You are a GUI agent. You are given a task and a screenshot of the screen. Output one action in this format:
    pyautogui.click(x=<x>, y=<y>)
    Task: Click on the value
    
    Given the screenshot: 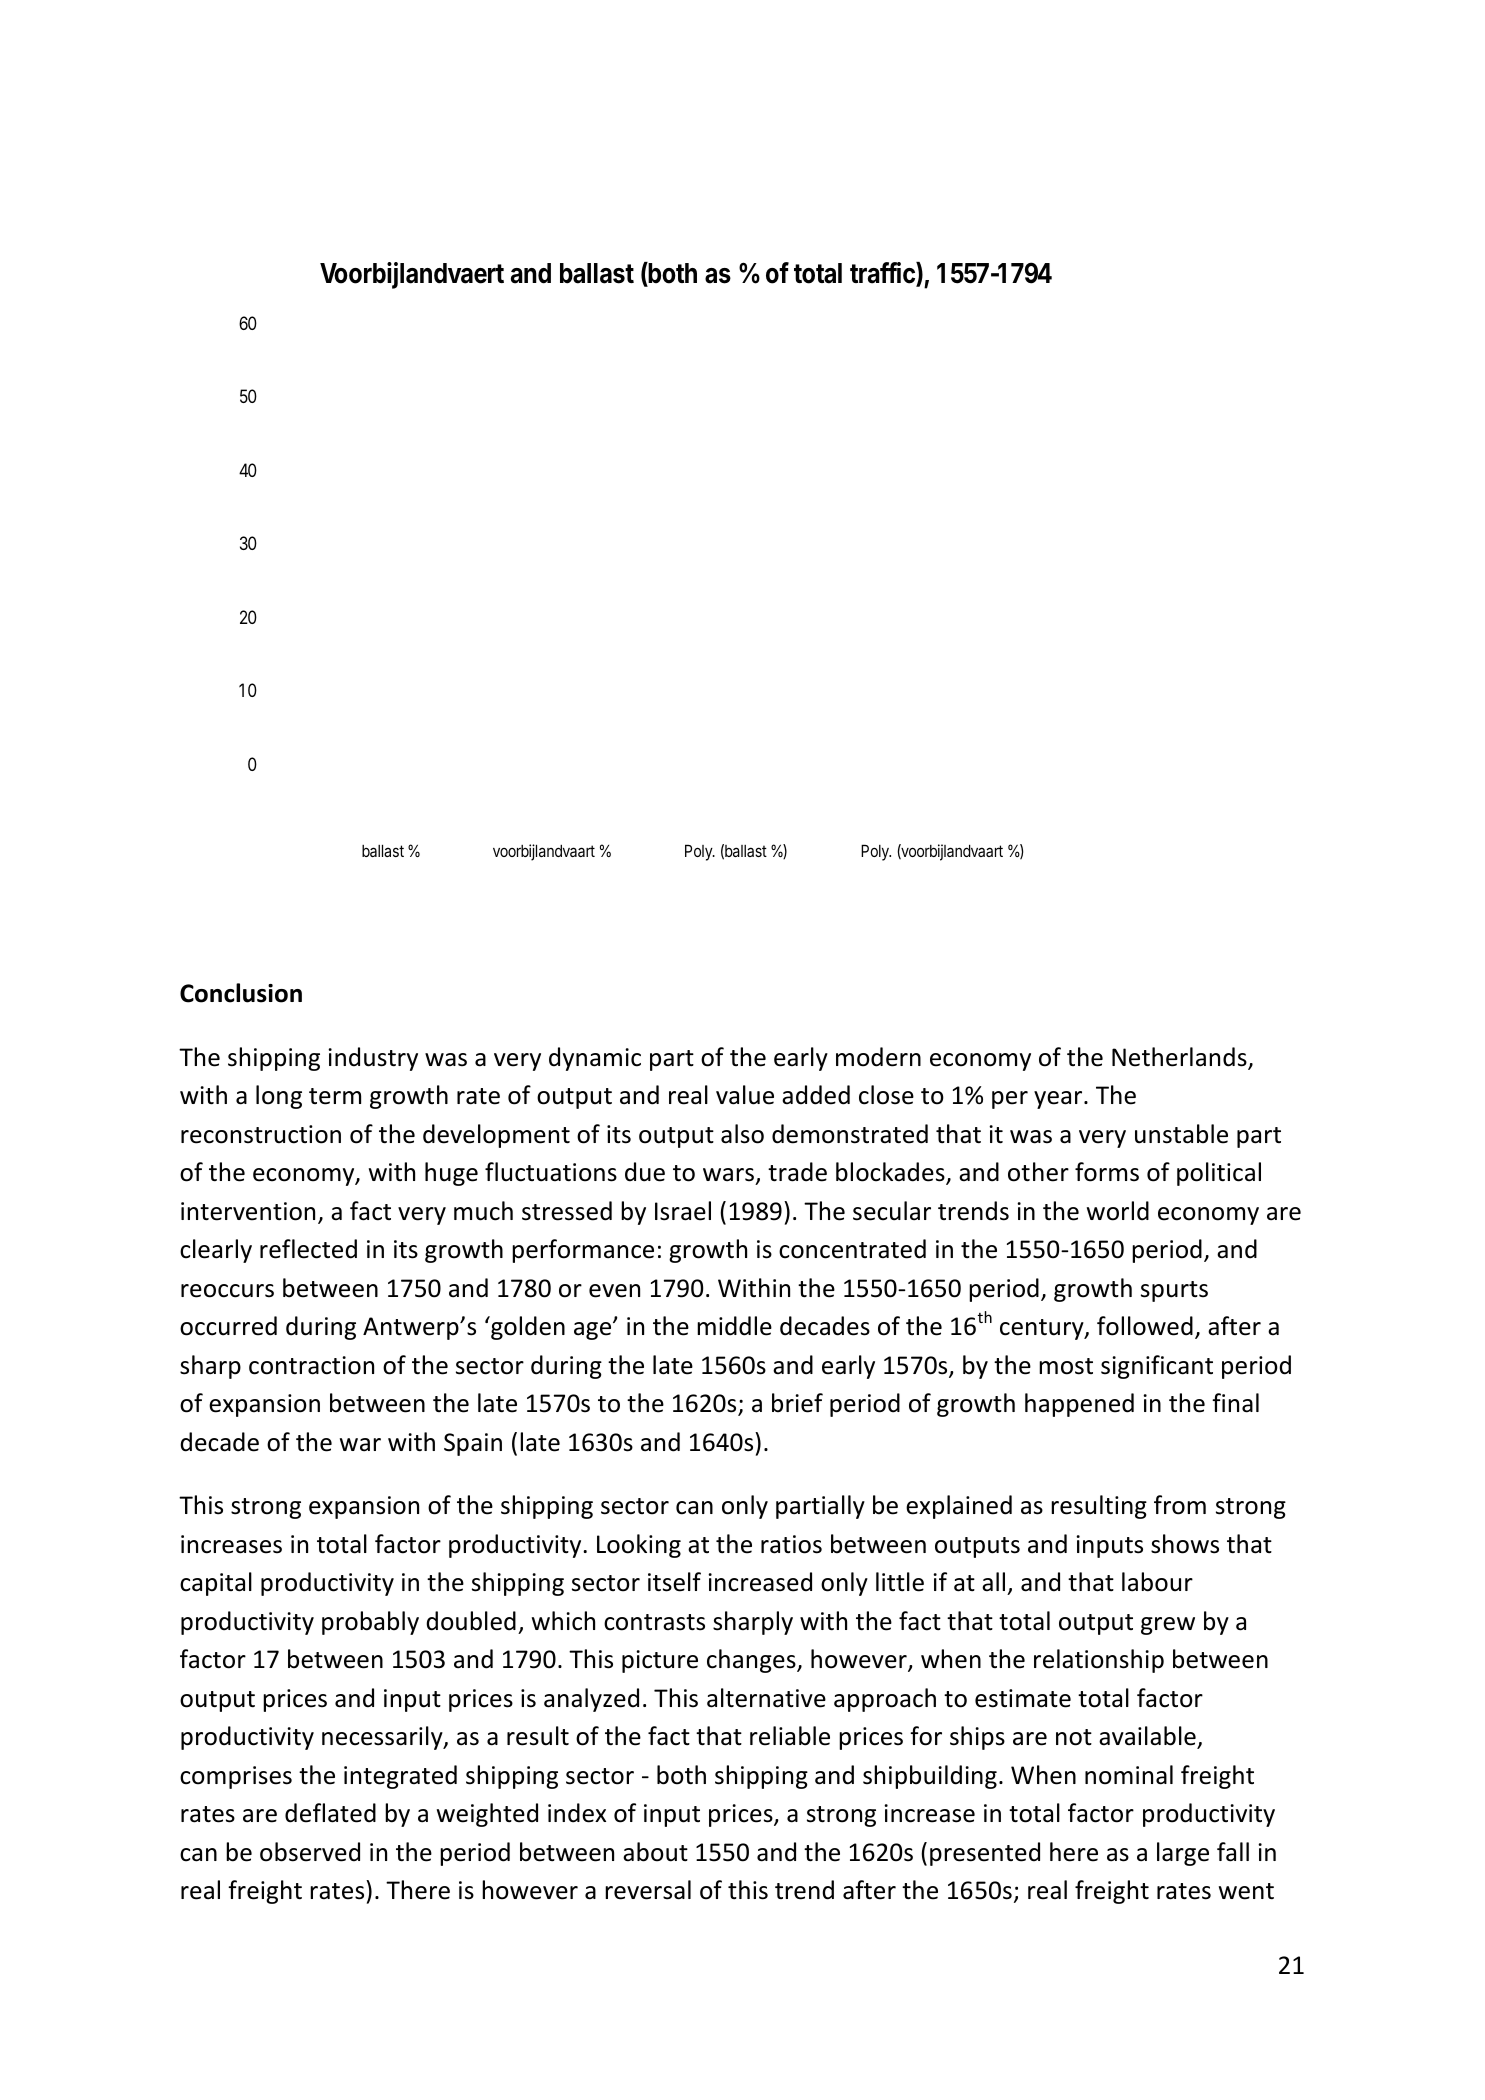 What is the action you would take?
    pyautogui.click(x=745, y=1095)
